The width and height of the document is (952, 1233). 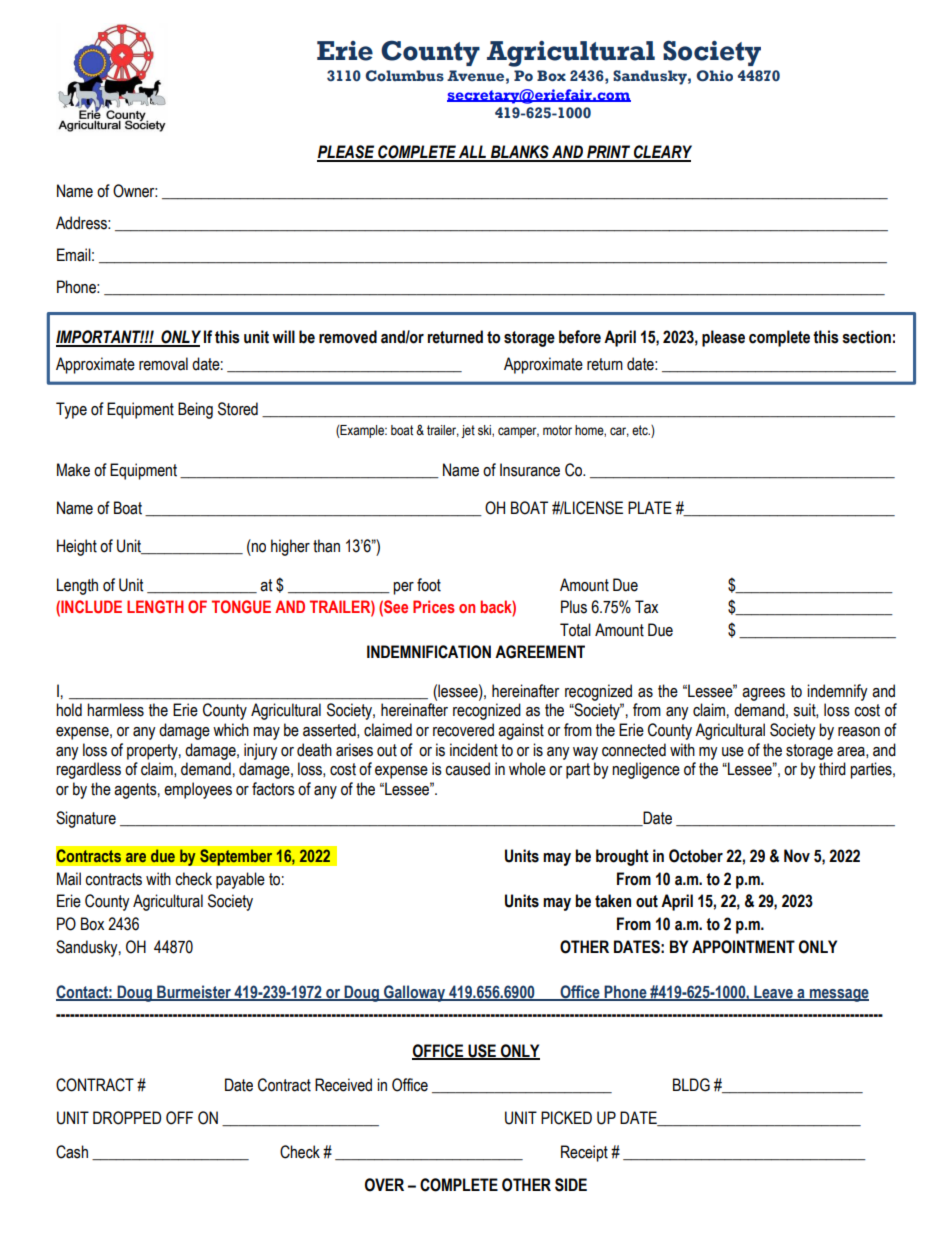 What do you see at coordinates (763, 694) in the document?
I see `agrees` at bounding box center [763, 694].
